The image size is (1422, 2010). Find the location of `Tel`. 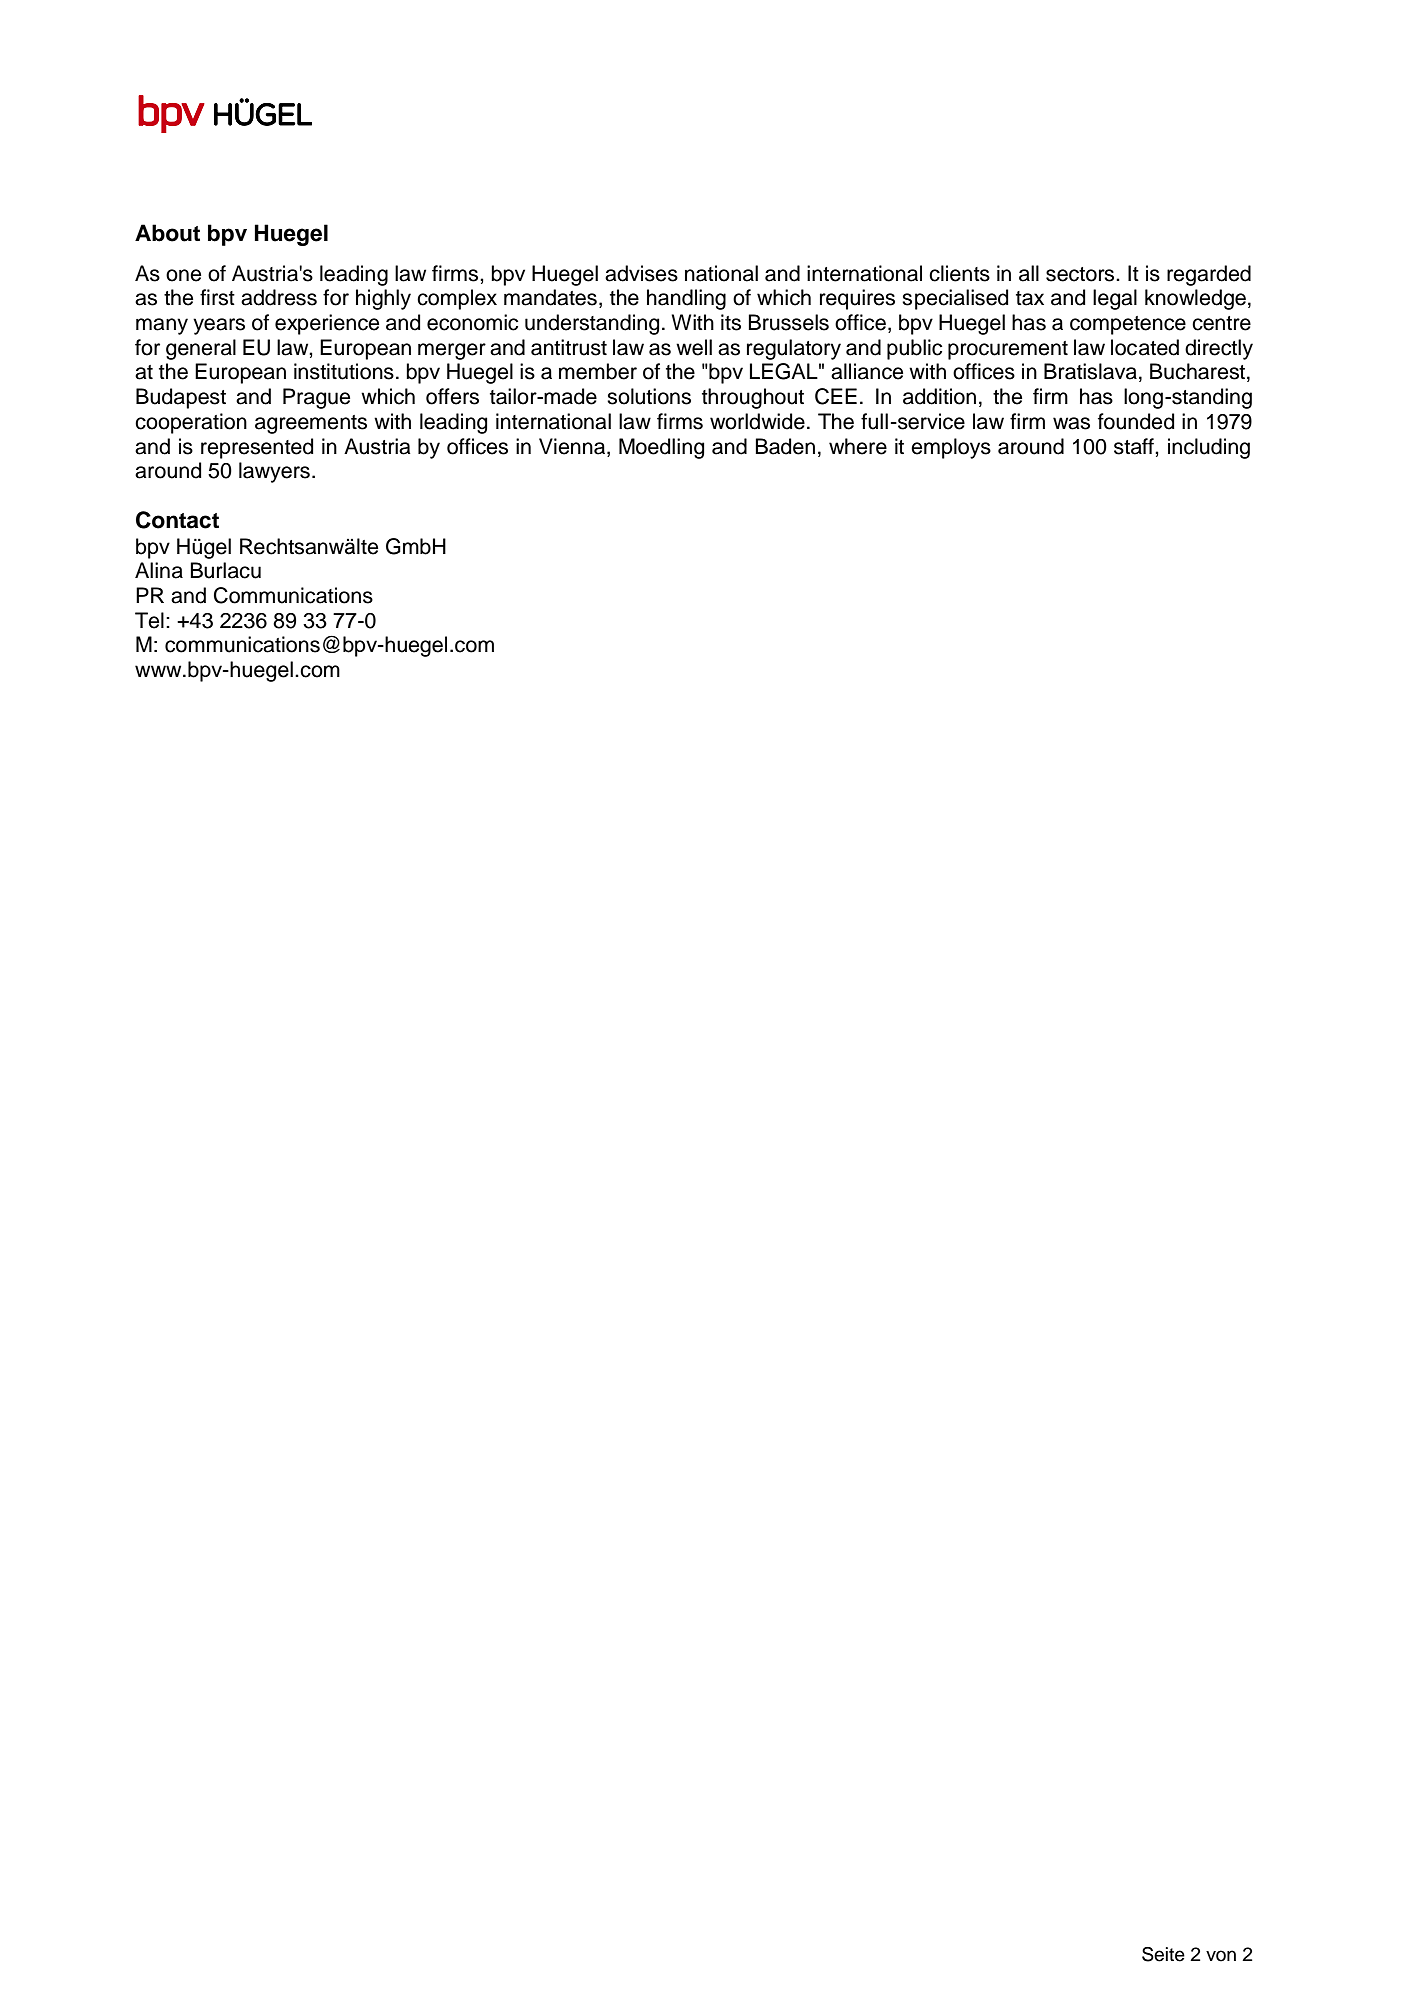

Tel is located at coordinates (149, 620).
